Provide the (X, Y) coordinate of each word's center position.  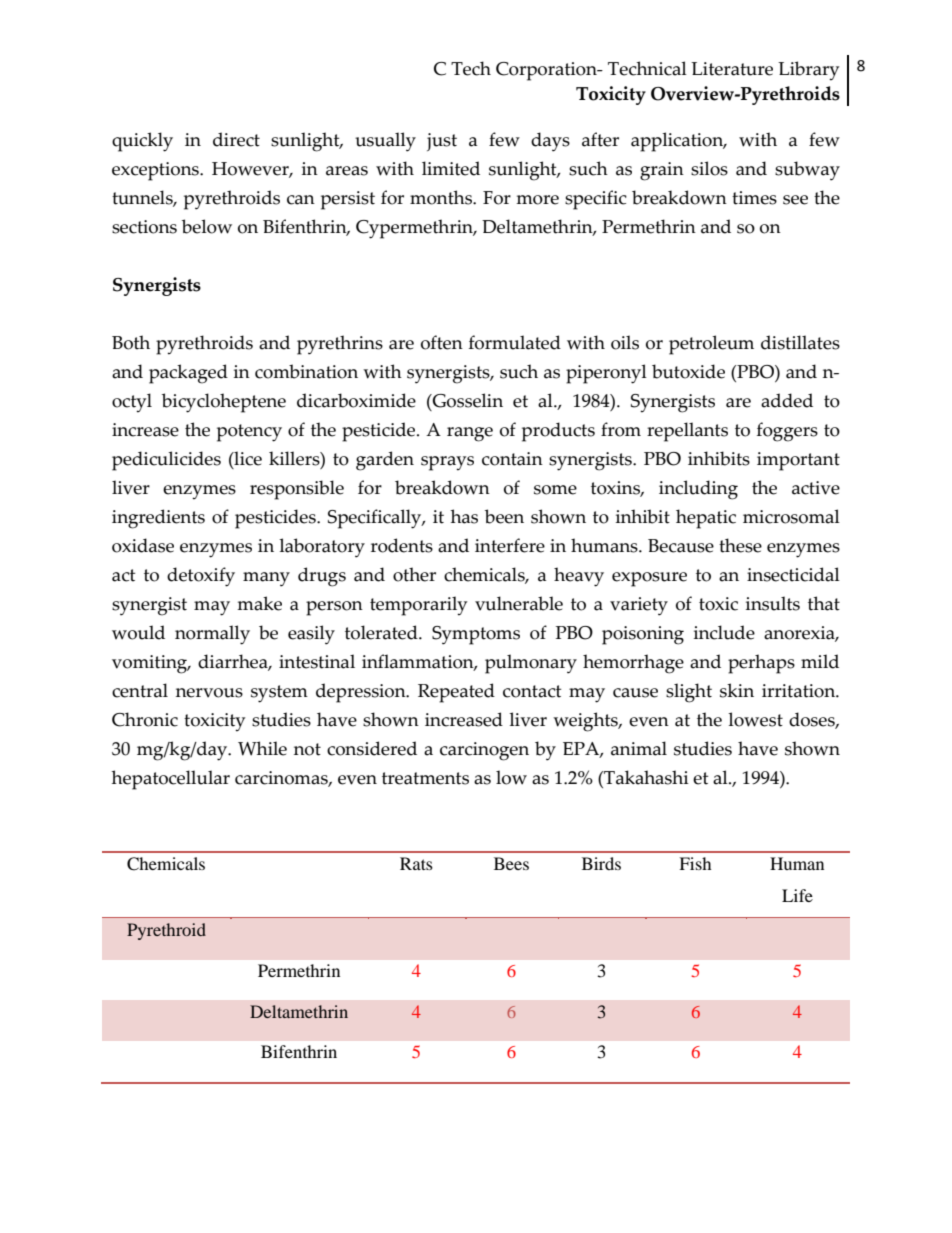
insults (773, 603)
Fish (695, 863)
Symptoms (476, 635)
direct (236, 139)
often (442, 342)
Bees (511, 863)
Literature (732, 69)
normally (212, 635)
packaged (188, 374)
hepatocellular (171, 780)
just (442, 142)
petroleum (711, 345)
